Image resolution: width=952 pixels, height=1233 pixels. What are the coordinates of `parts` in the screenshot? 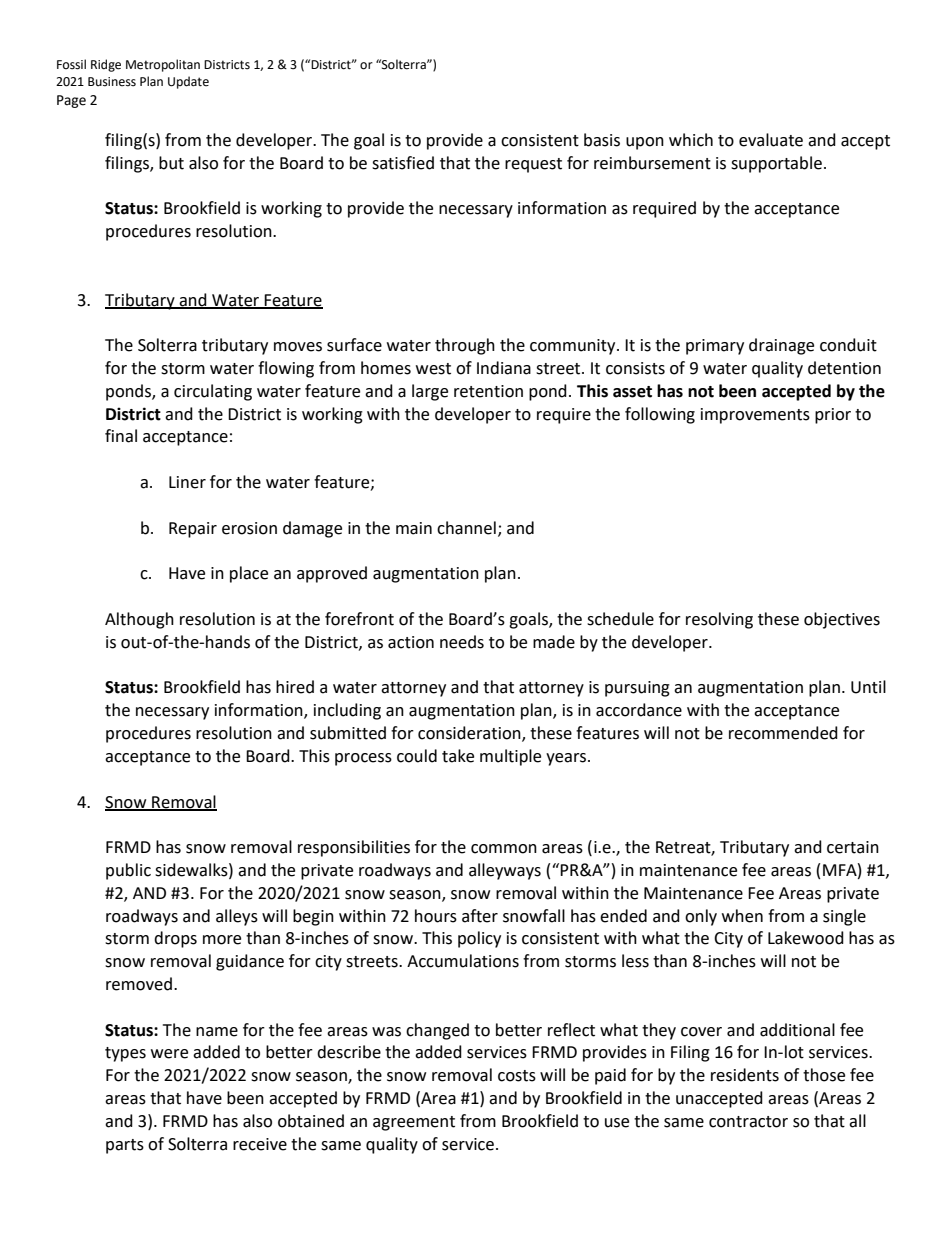 It's located at (125, 1146).
